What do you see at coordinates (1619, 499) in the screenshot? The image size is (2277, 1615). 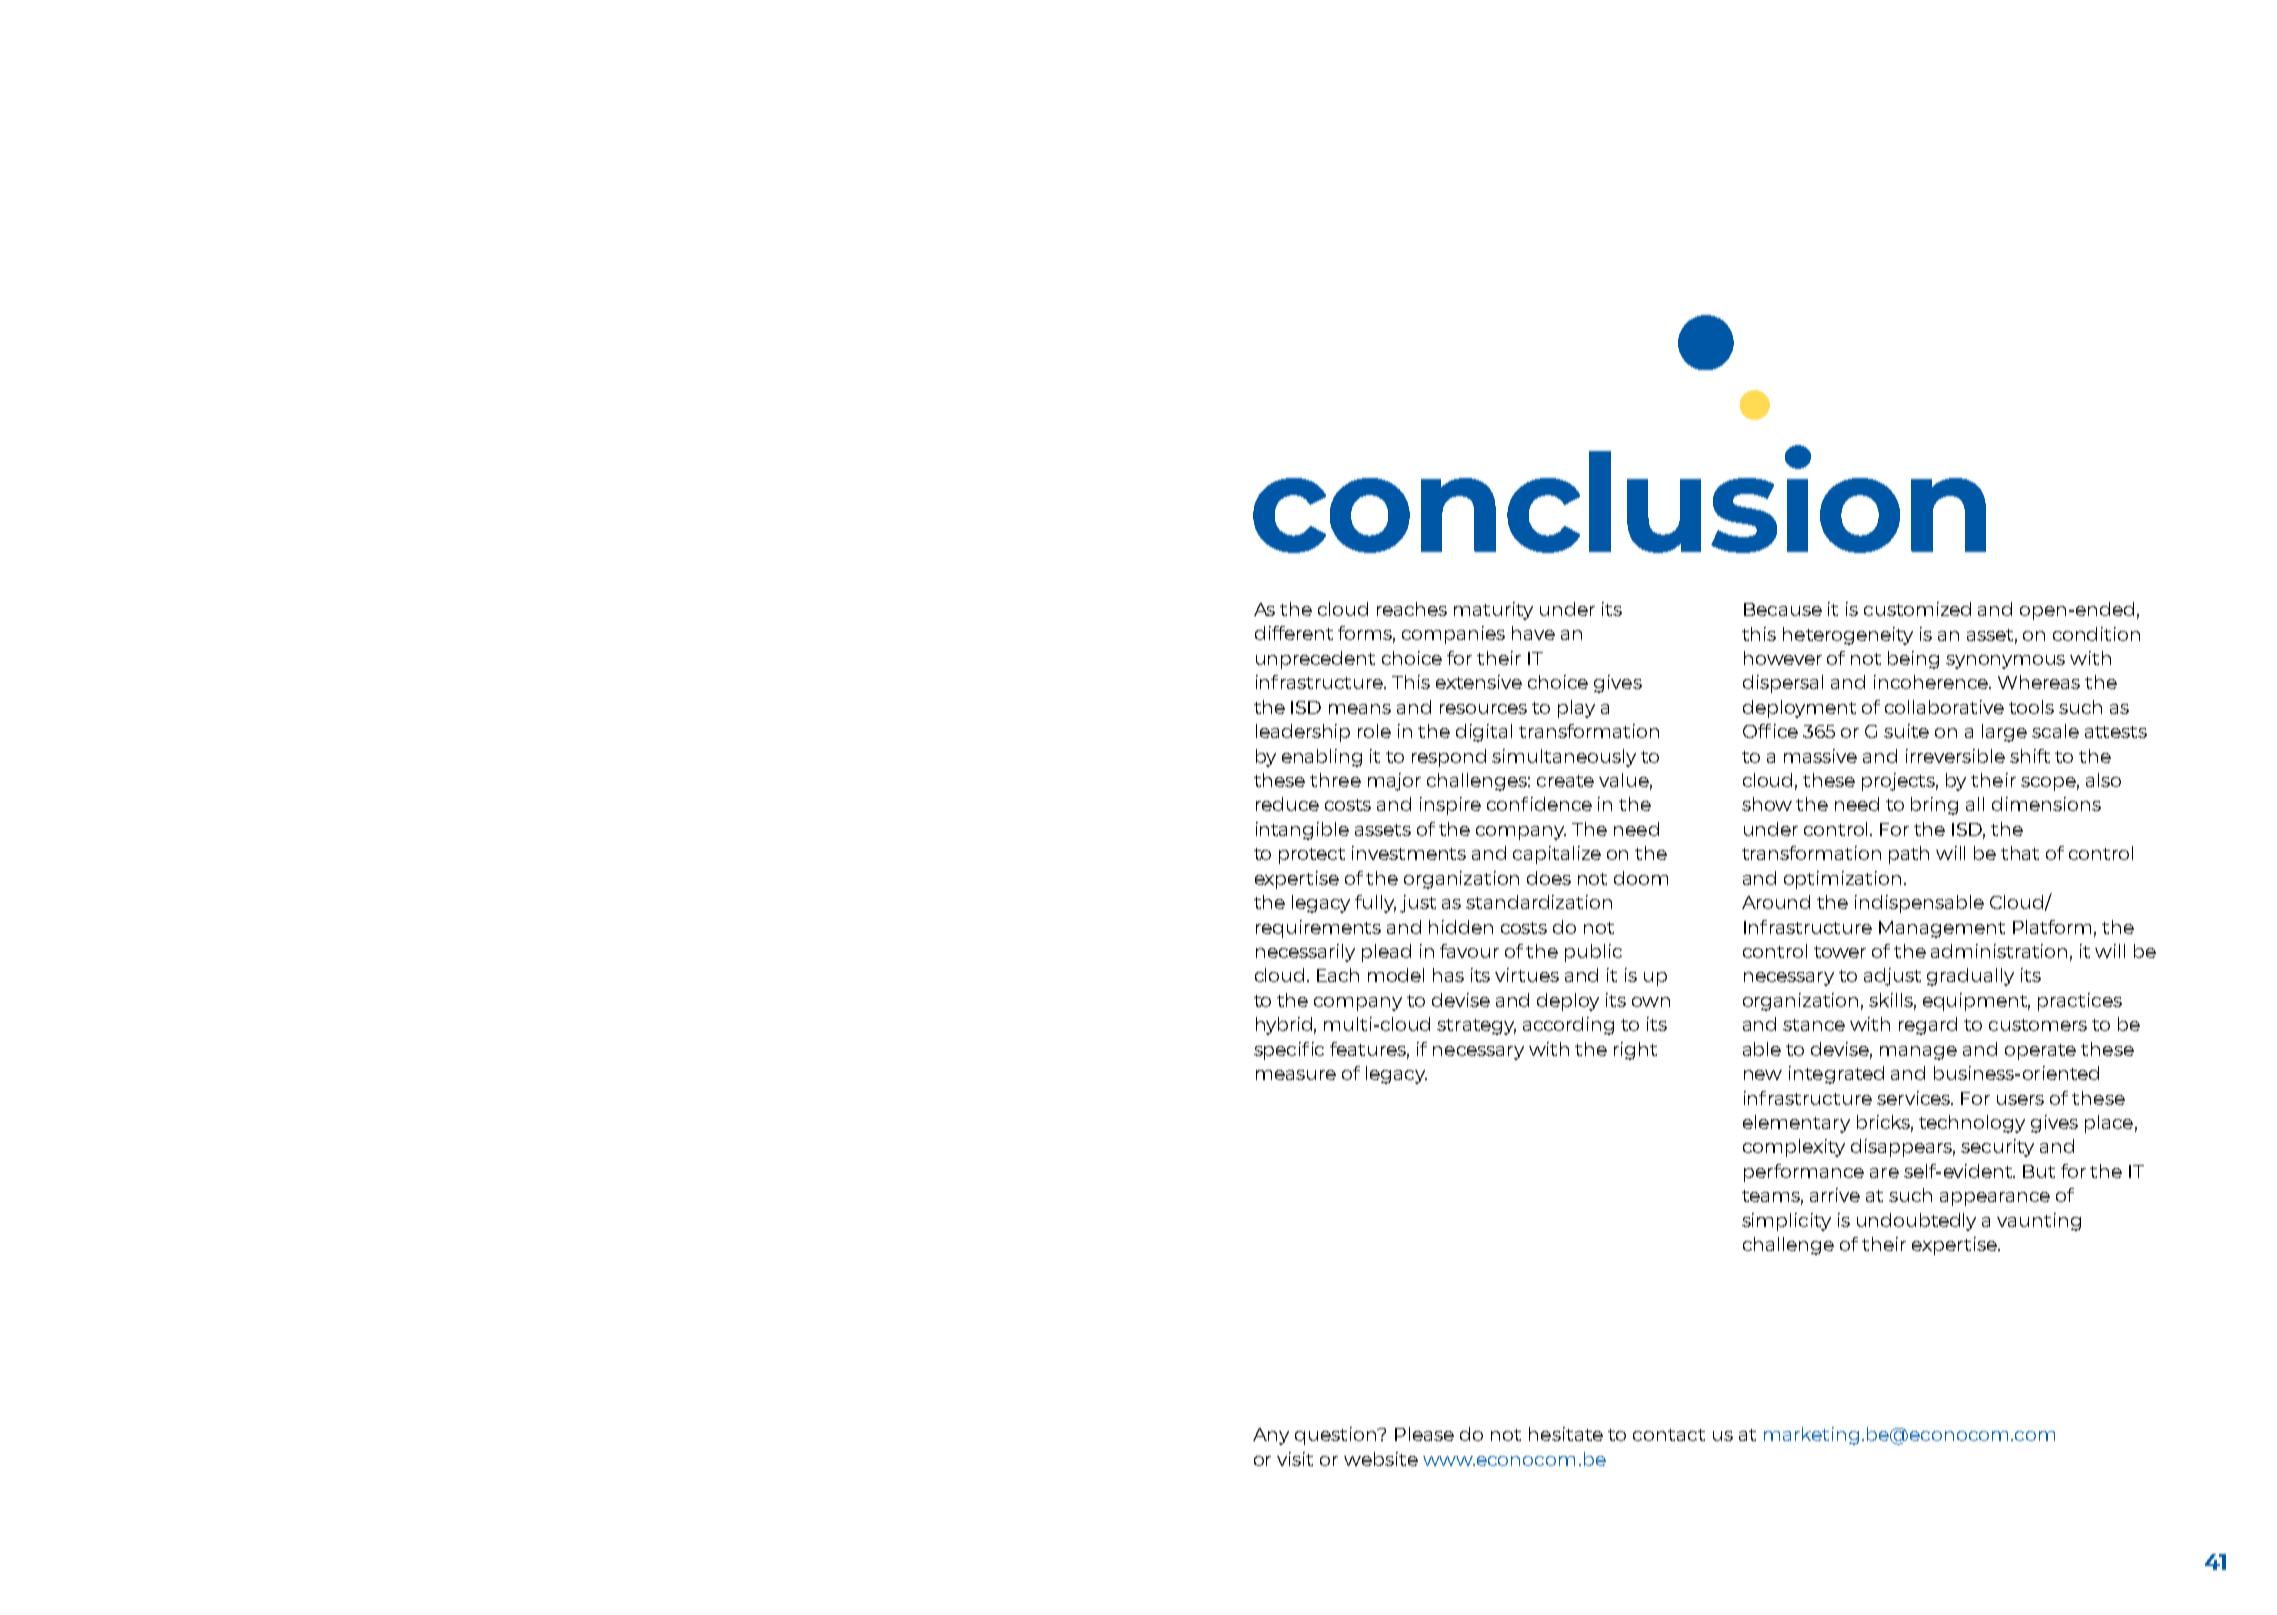 I see `conclusion` at bounding box center [1619, 499].
